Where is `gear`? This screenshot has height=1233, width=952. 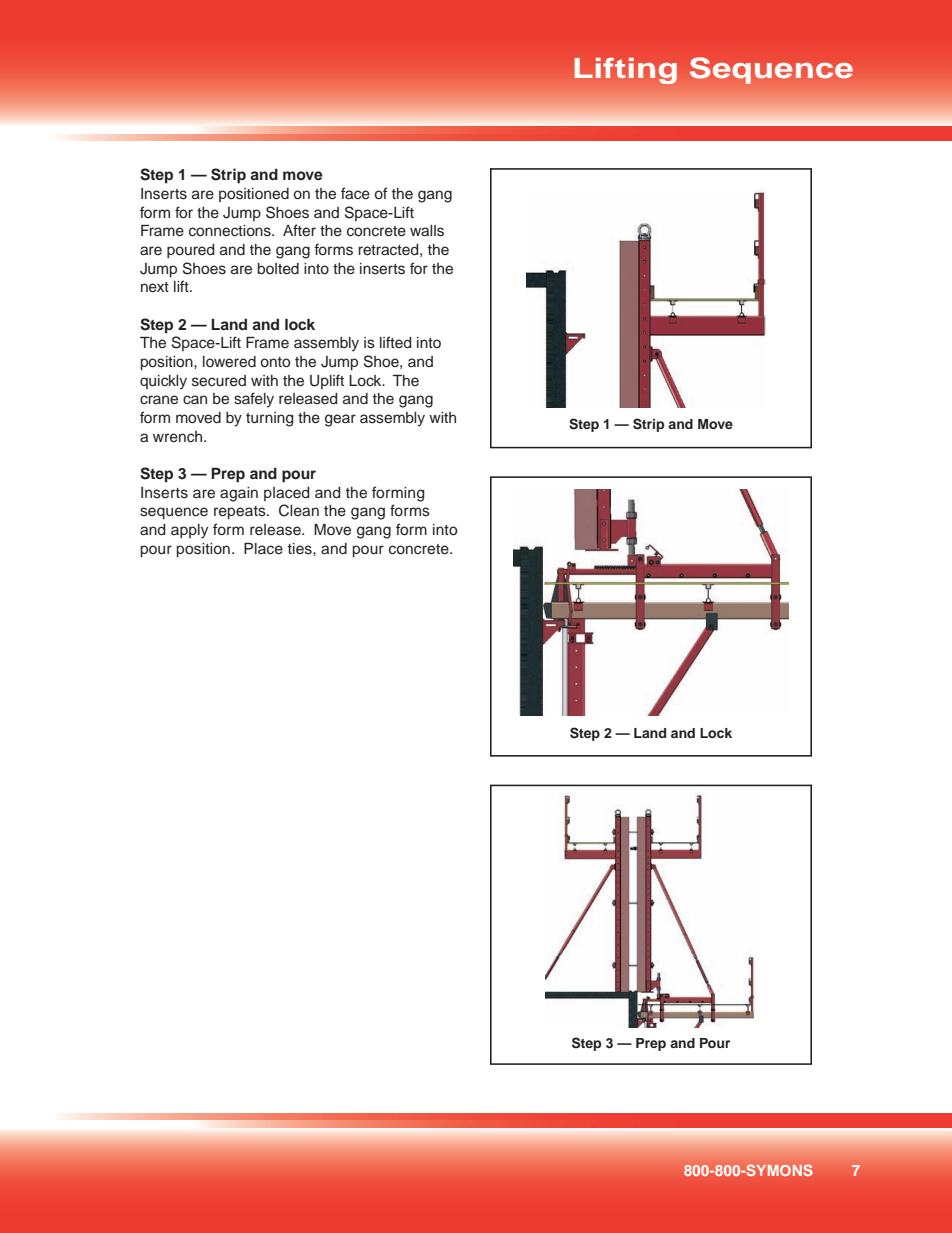
gear is located at coordinates (340, 420).
